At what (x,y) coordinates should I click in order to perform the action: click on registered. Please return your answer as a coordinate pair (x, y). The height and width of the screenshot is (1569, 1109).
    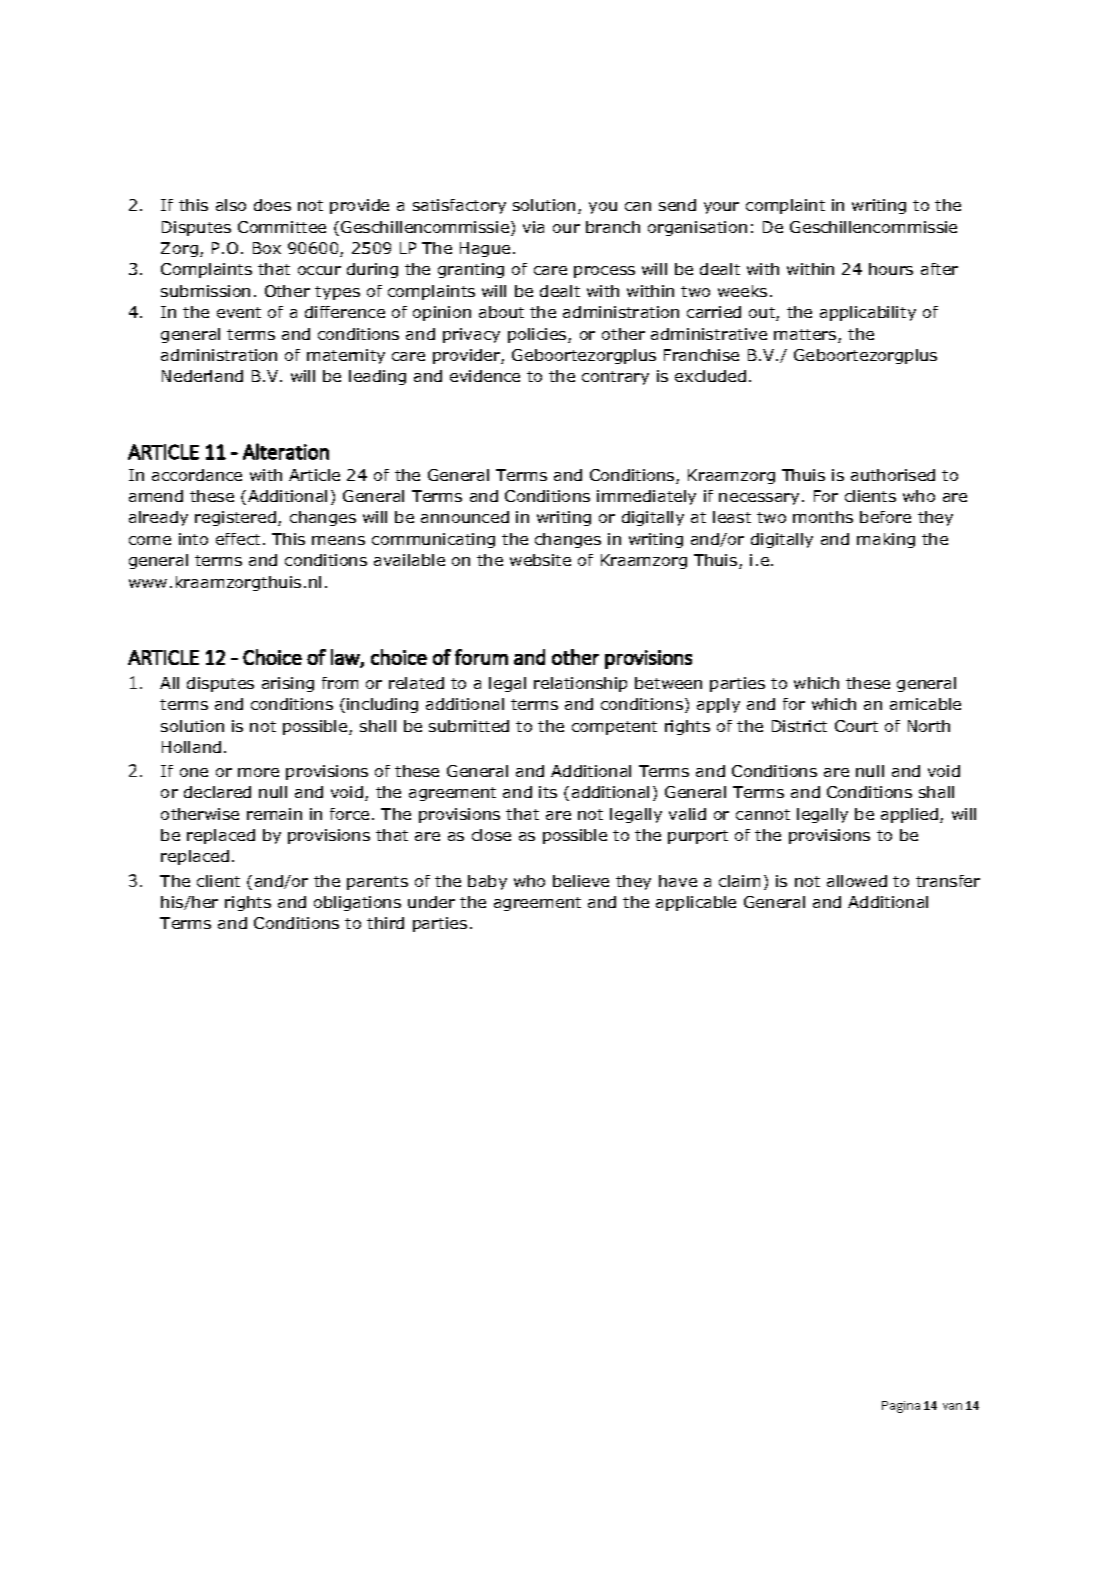
    Looking at the image, I should click on (237, 518).
